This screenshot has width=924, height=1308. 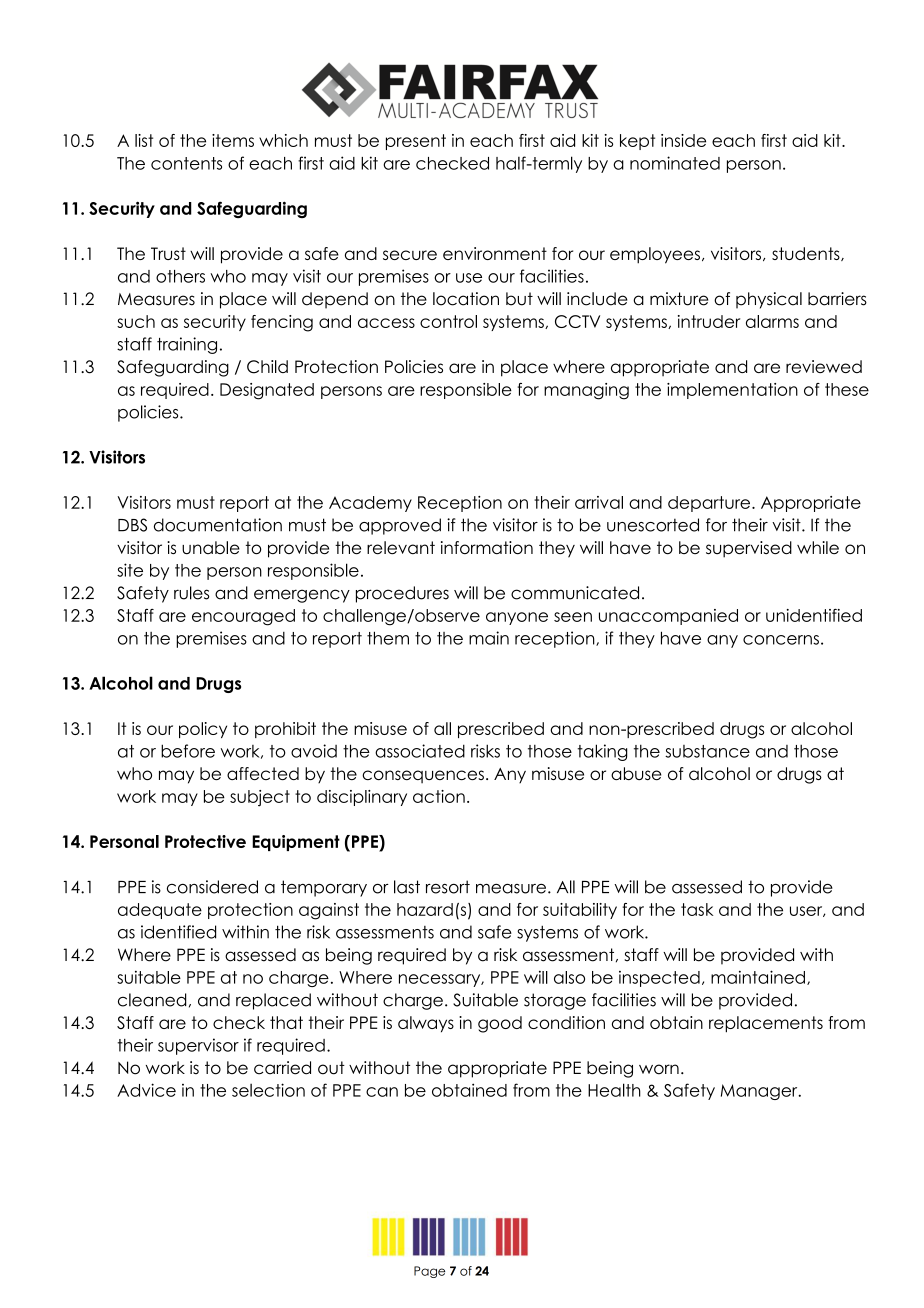 I want to click on inspected, so click(x=659, y=979).
